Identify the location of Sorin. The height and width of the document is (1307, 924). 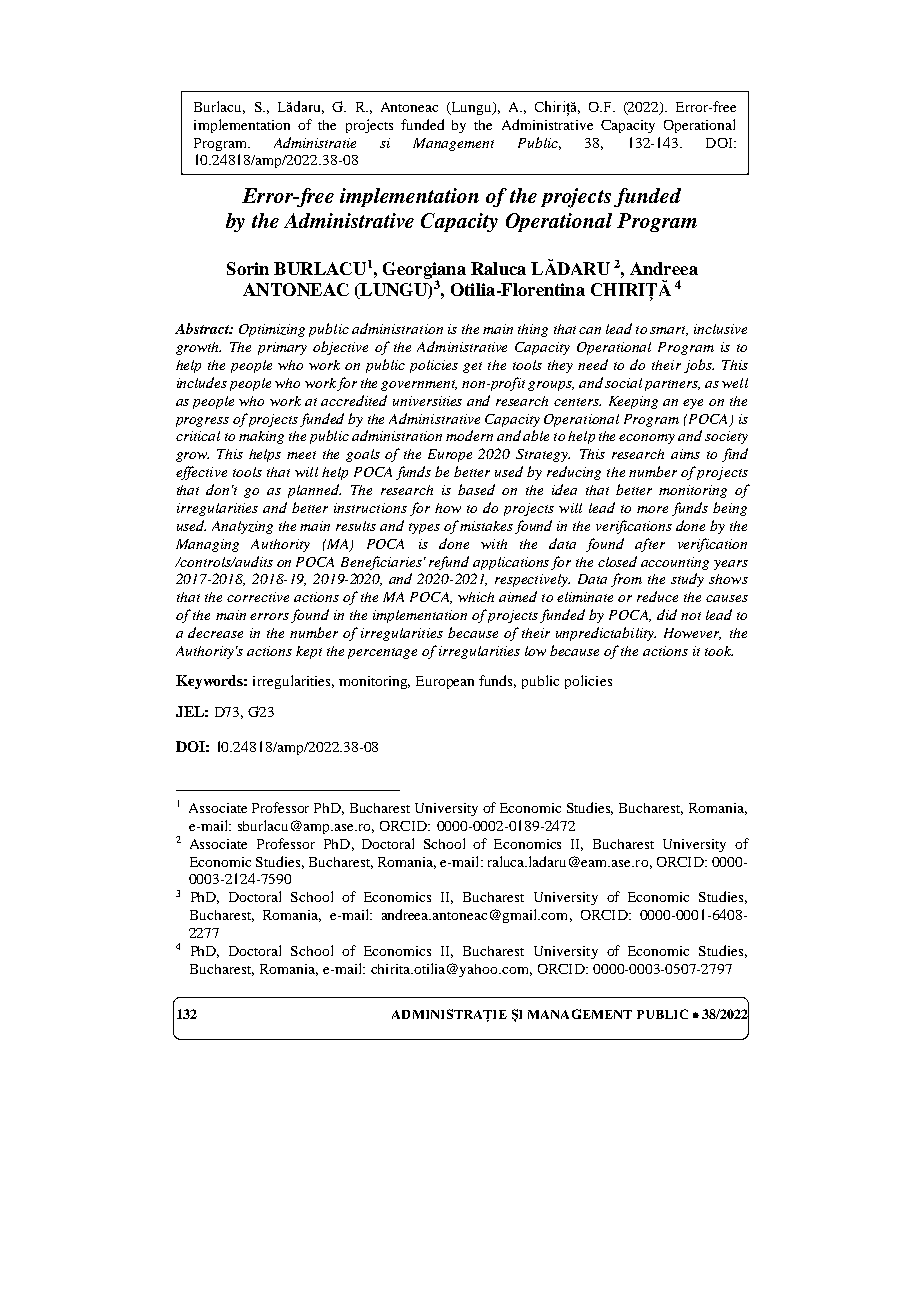
(248, 268).
